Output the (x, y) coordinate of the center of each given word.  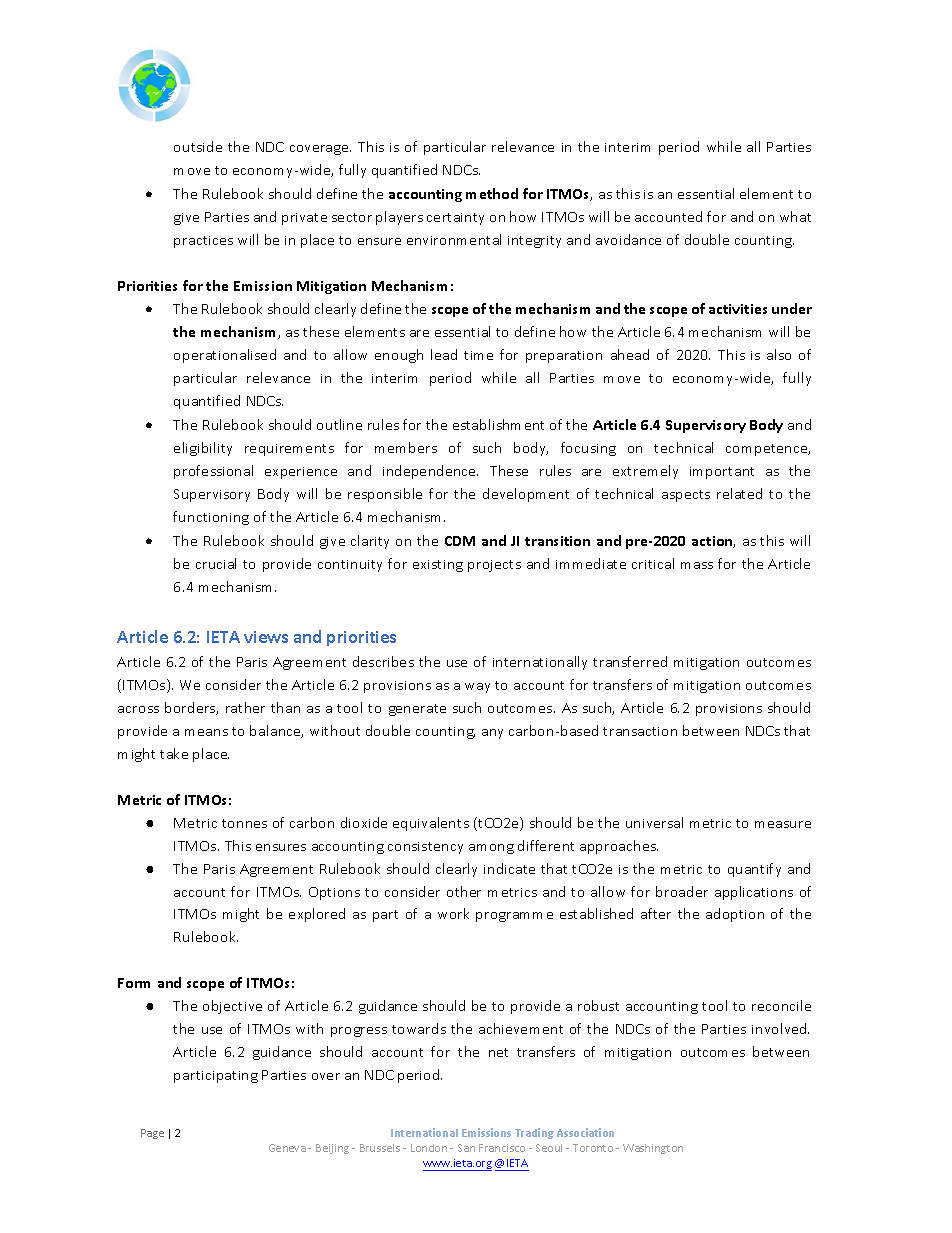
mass (697, 565)
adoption (735, 915)
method (492, 193)
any (492, 734)
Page (152, 1134)
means (206, 732)
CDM (460, 541)
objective (232, 1007)
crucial (216, 563)
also (779, 354)
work (453, 913)
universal (654, 822)
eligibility (203, 449)
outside (198, 146)
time (478, 355)
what (795, 216)
